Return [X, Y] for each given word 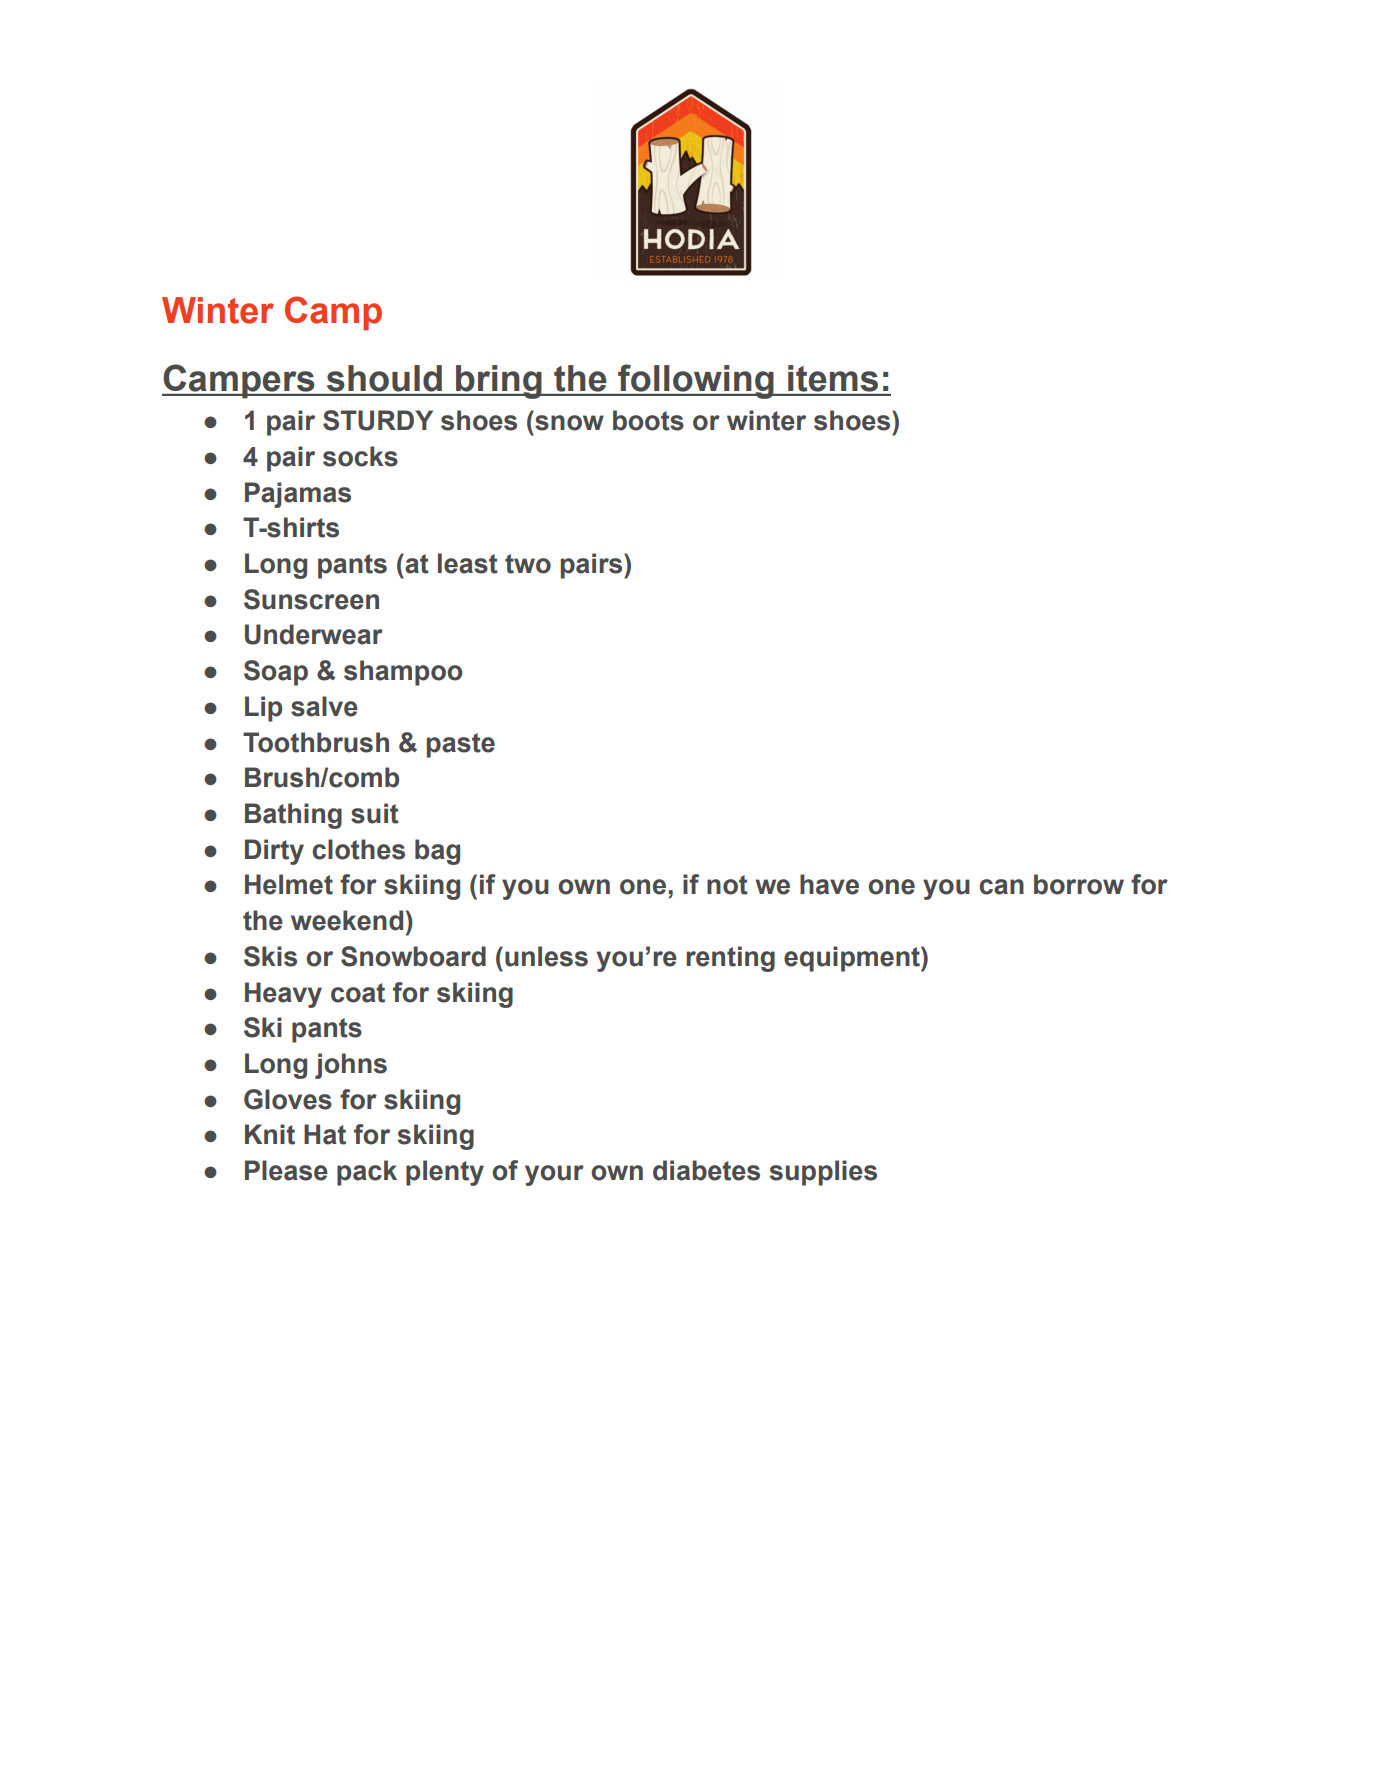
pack [367, 1173]
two [528, 564]
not [727, 885]
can [1001, 887]
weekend [347, 920]
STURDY [378, 420]
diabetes [706, 1170]
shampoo [403, 673]
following [696, 381]
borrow [1079, 884]
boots [648, 420]
